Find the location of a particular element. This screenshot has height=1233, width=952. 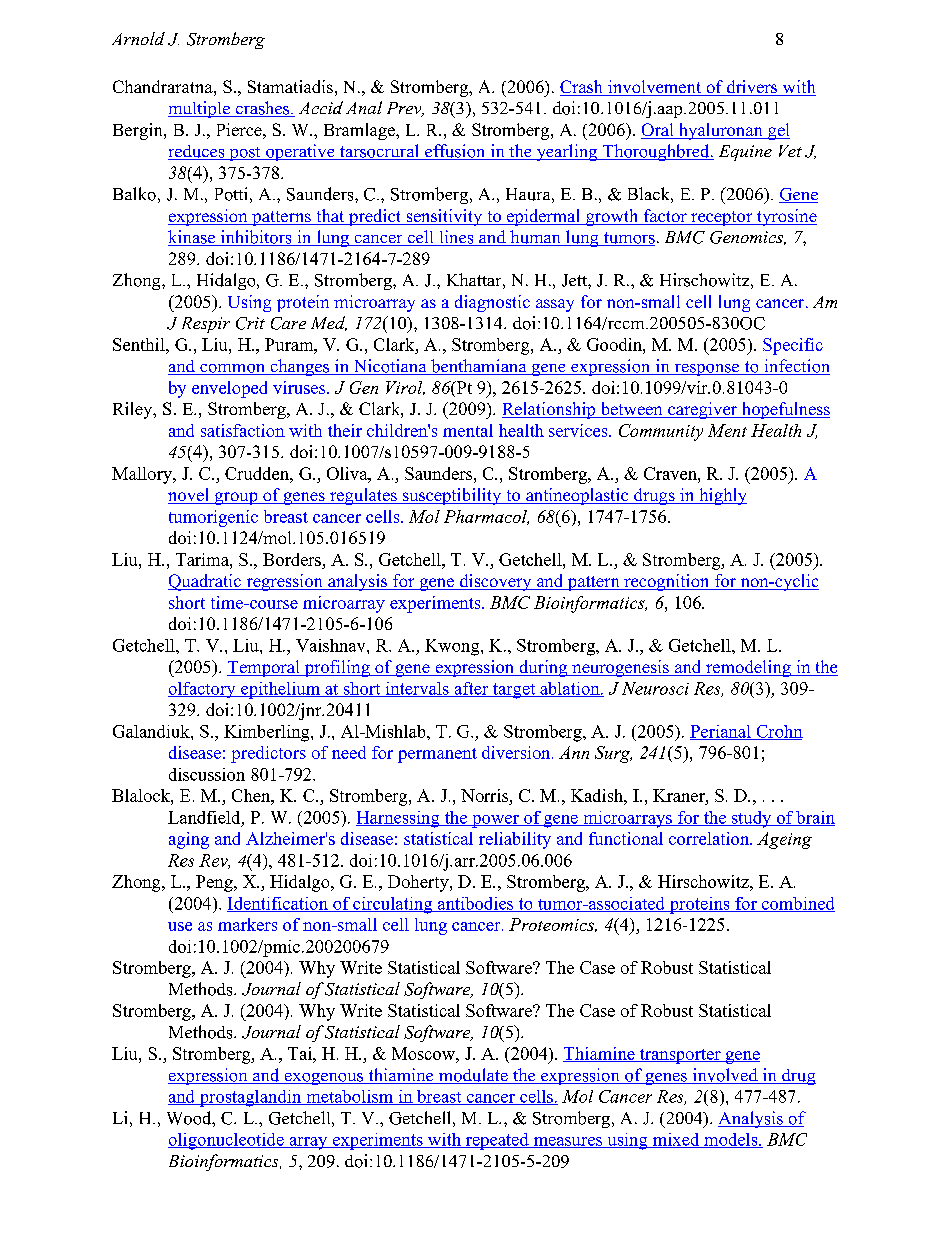

recognition is located at coordinates (667, 582).
